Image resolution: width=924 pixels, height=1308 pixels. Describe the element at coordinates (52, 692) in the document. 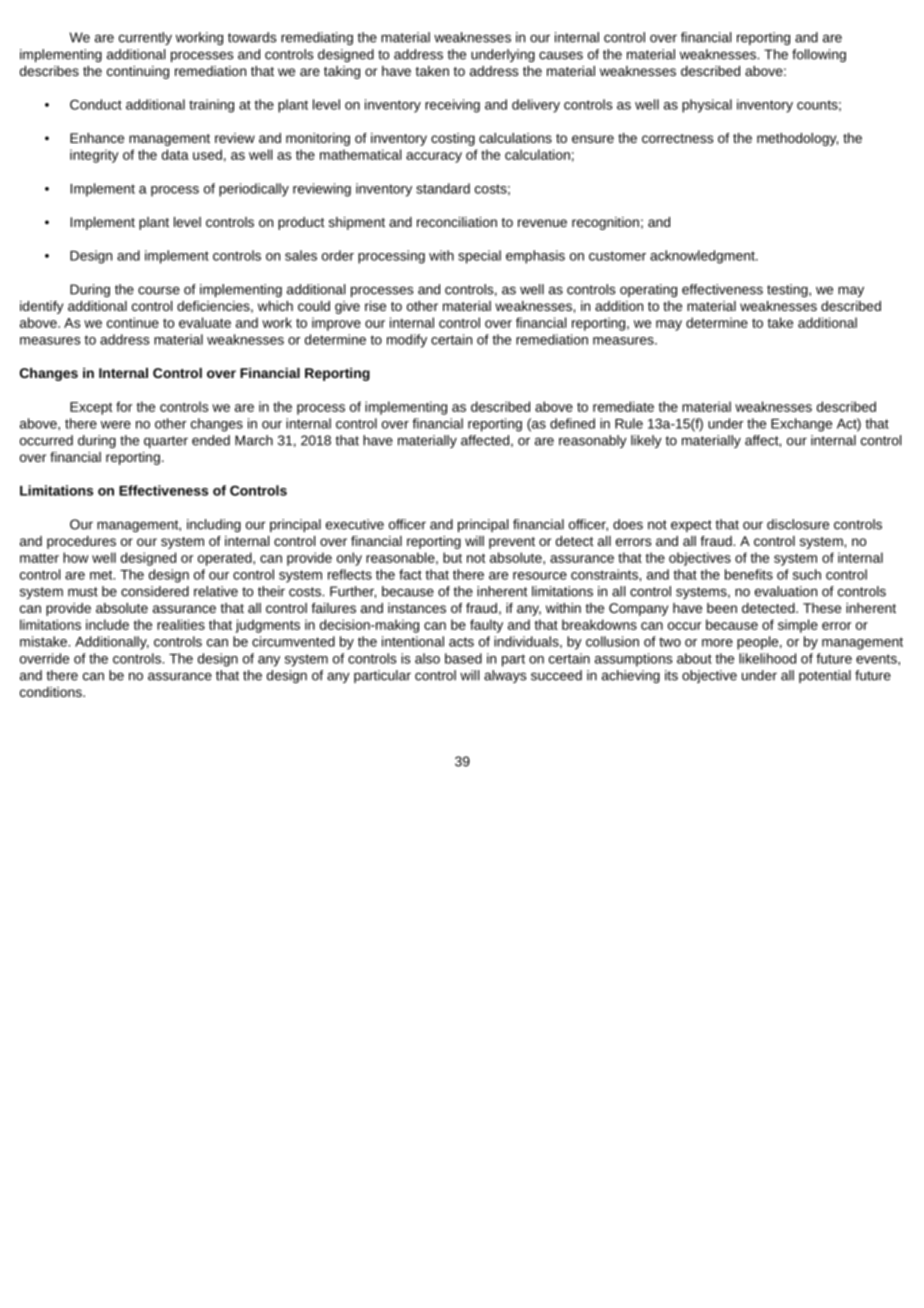

I see `conditions` at that location.
